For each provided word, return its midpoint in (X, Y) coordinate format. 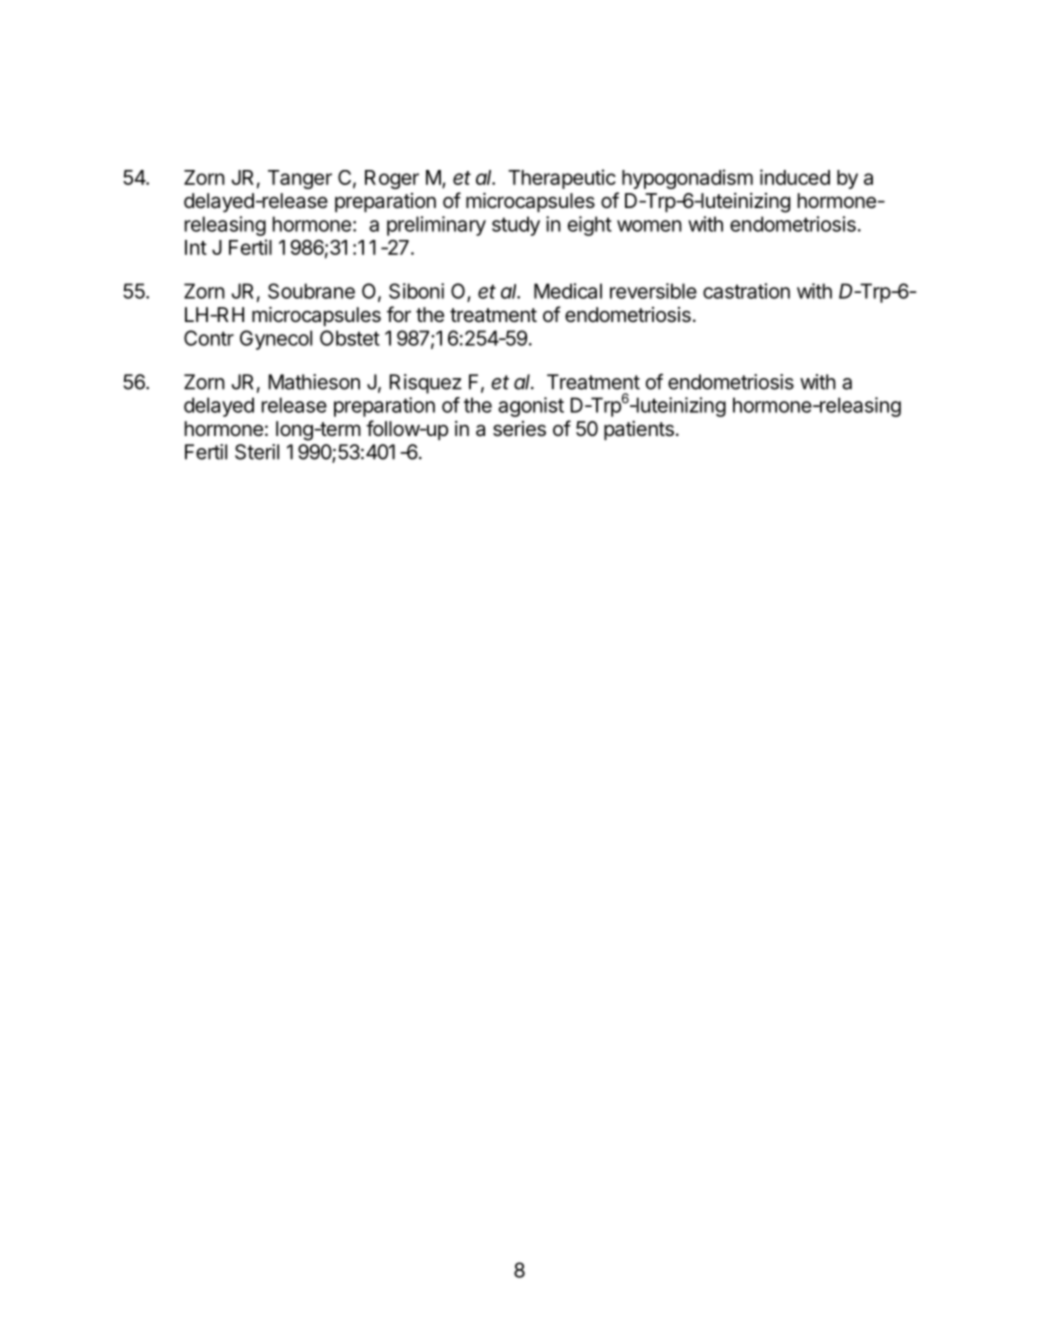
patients (639, 430)
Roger (392, 179)
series (519, 429)
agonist (531, 407)
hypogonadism (687, 179)
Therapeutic (562, 179)
